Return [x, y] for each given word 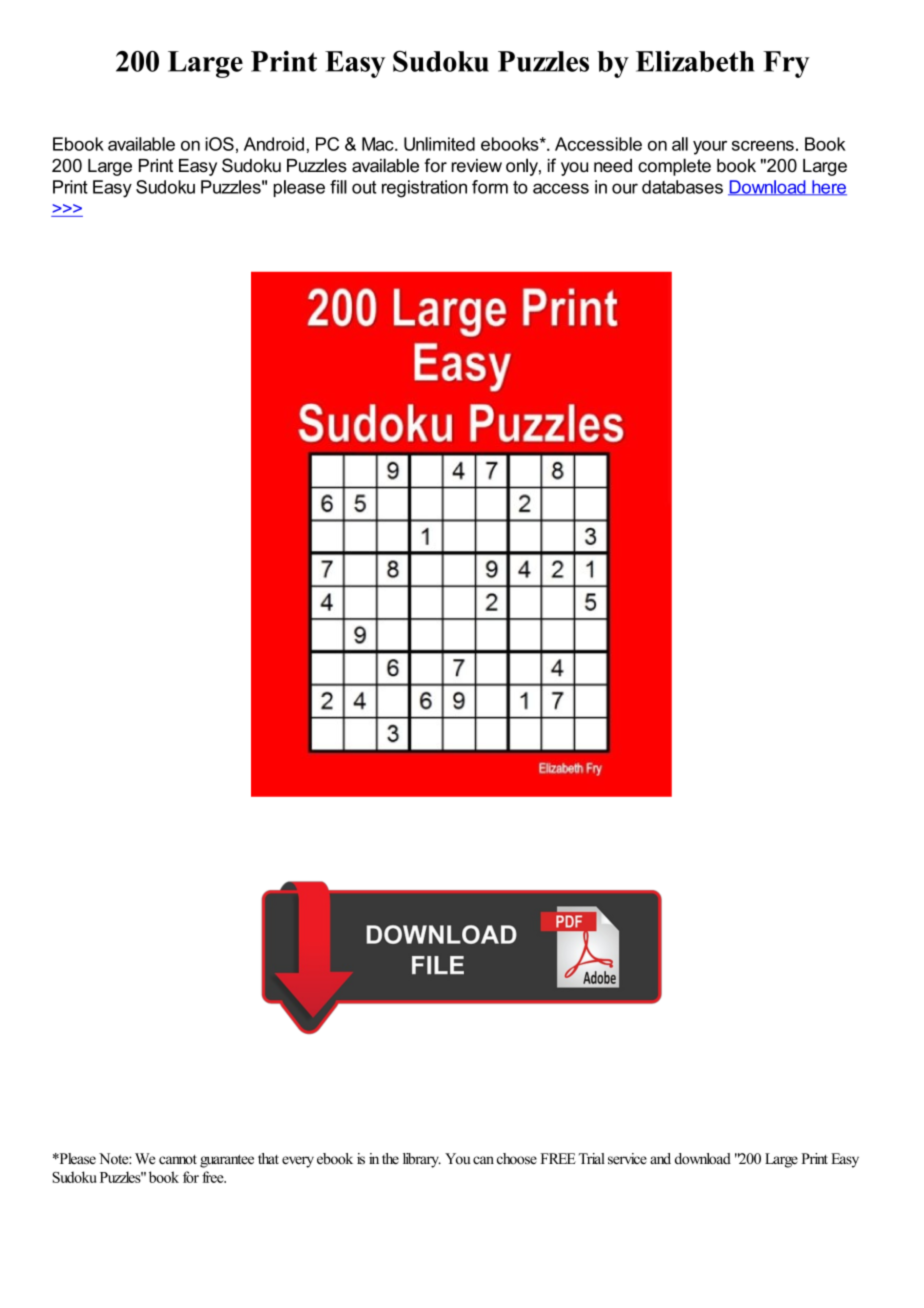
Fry [786, 64]
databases [682, 187]
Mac [379, 144]
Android [274, 144]
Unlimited [439, 144]
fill [338, 187]
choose [517, 1159]
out [364, 187]
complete [674, 167]
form [490, 187]
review [477, 166]
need [613, 166]
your [710, 148]
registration [424, 189]
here [828, 188]
